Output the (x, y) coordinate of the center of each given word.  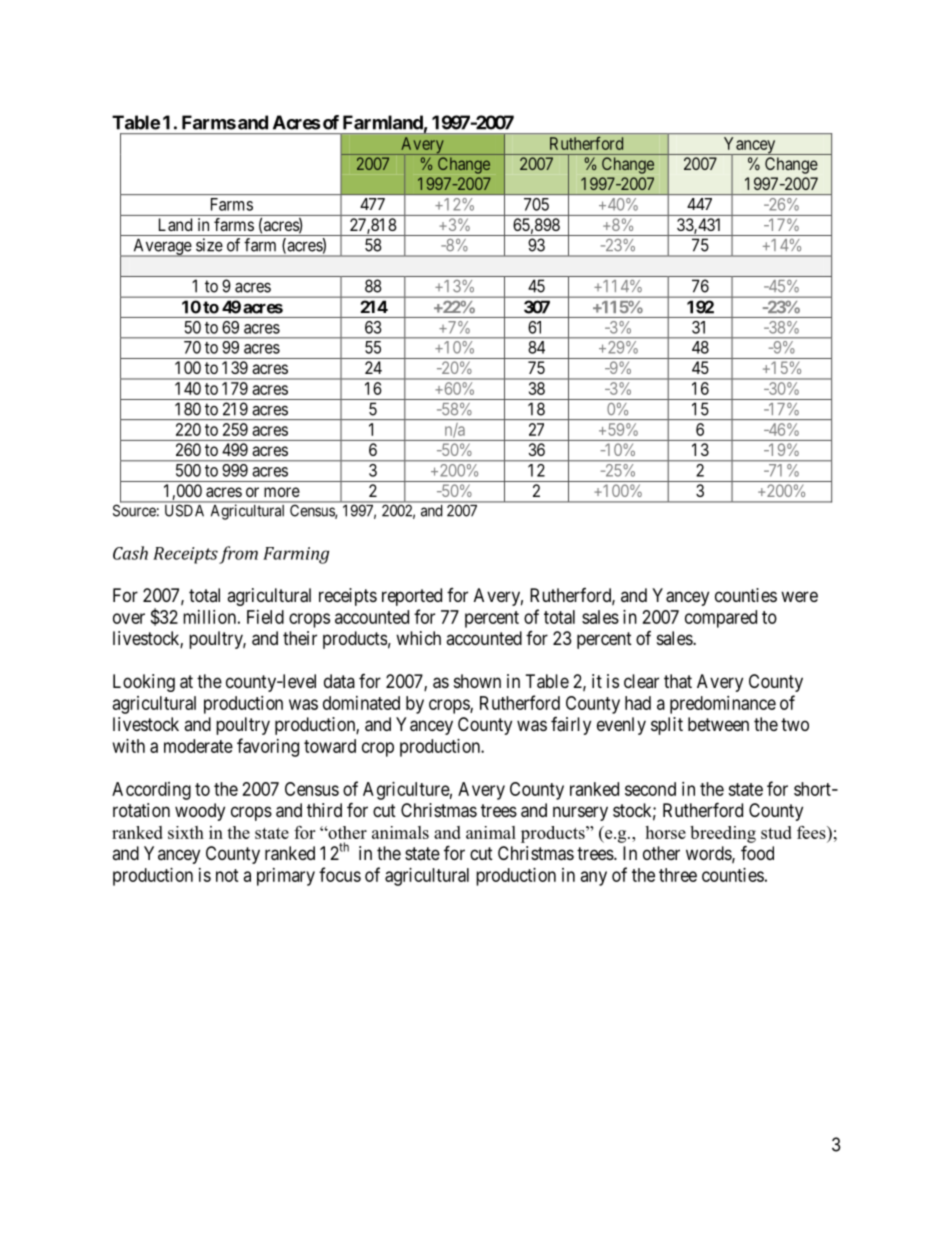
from (238, 555)
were (799, 596)
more (282, 492)
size (209, 245)
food (757, 852)
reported (412, 597)
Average (162, 247)
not (227, 875)
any (594, 878)
